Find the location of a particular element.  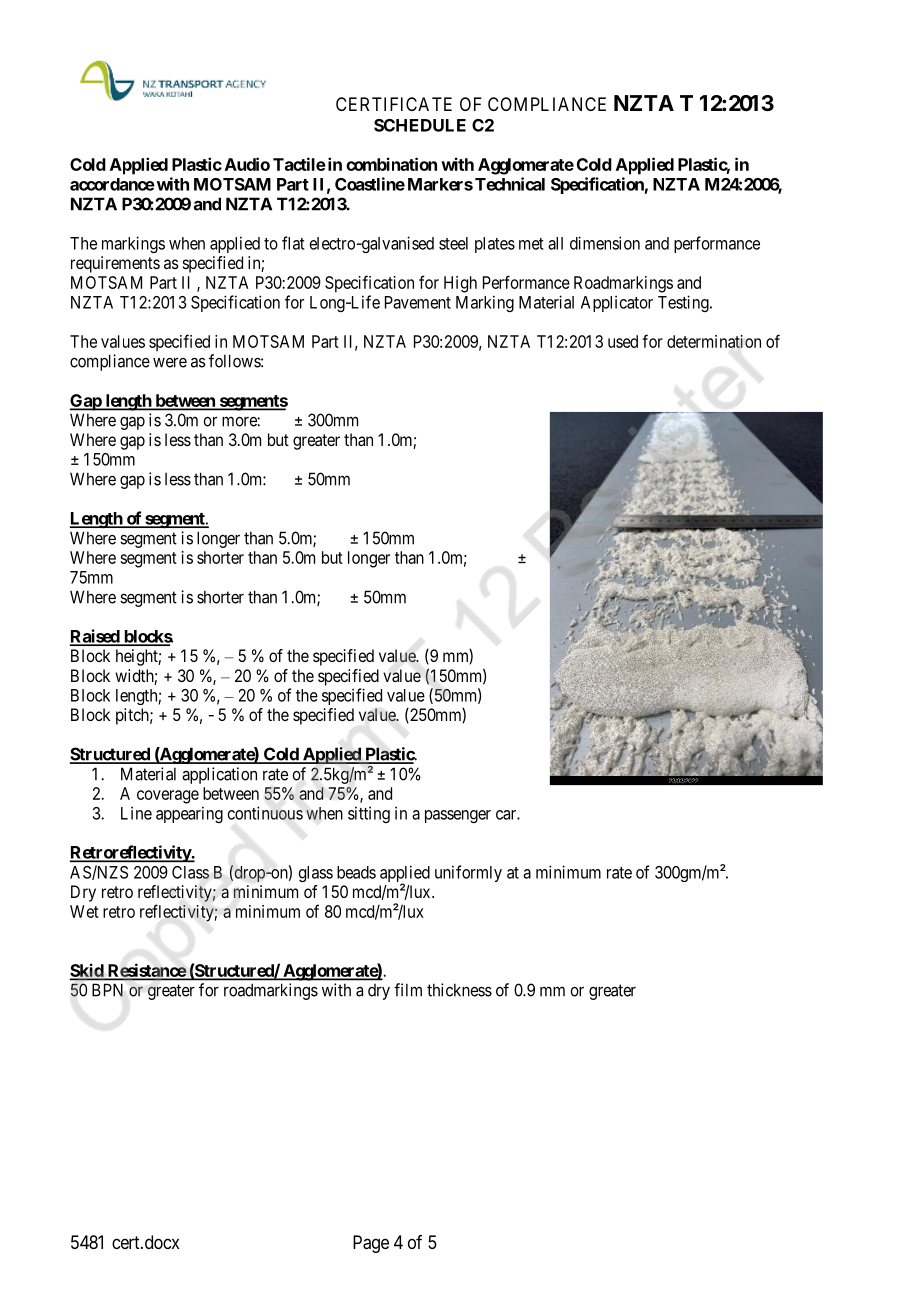

combination is located at coordinates (391, 164).
